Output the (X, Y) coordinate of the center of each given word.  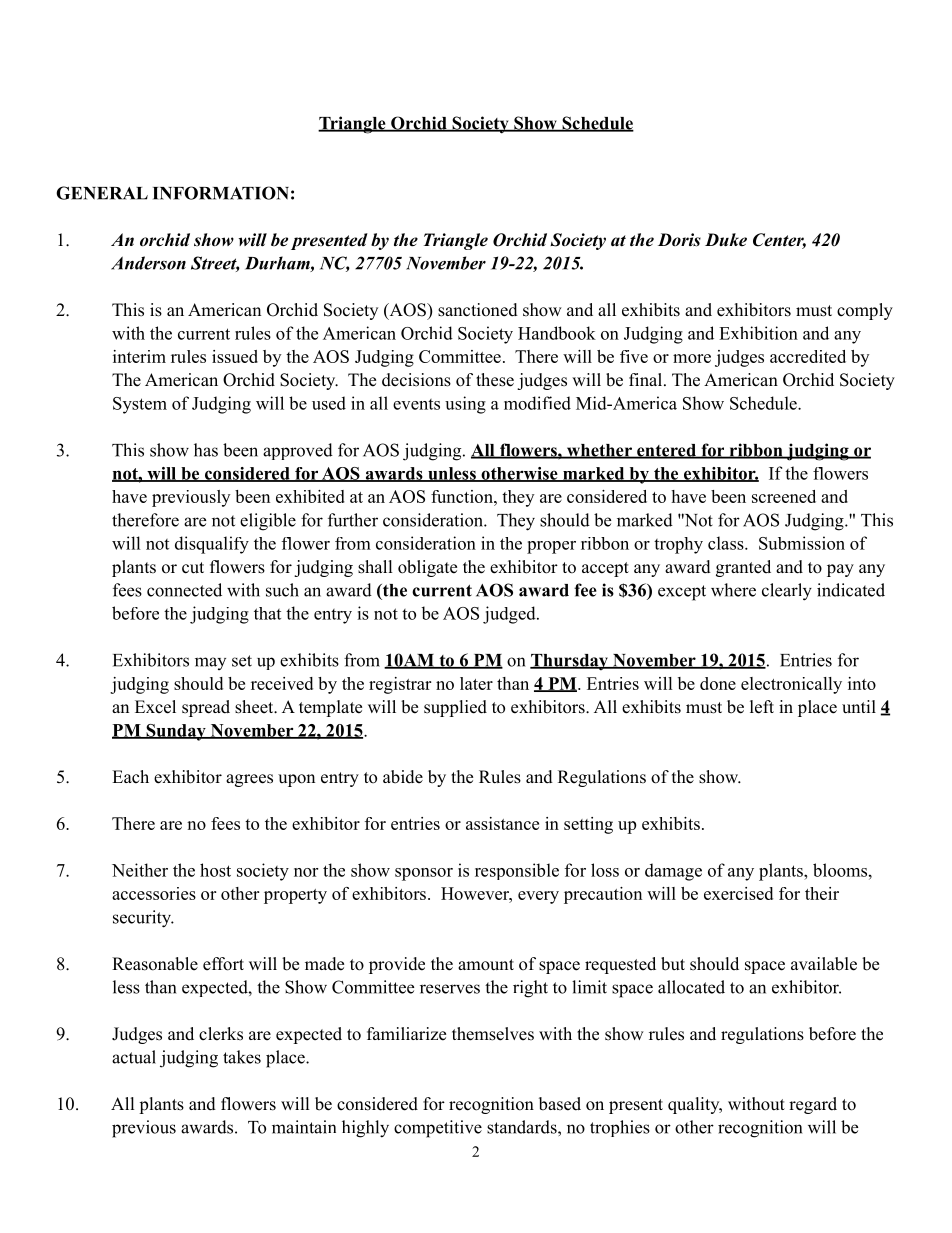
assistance (502, 823)
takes (242, 1057)
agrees (249, 780)
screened (784, 496)
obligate (427, 568)
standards (523, 1127)
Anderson (148, 263)
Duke (726, 240)
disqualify (212, 545)
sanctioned (478, 310)
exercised (738, 893)
